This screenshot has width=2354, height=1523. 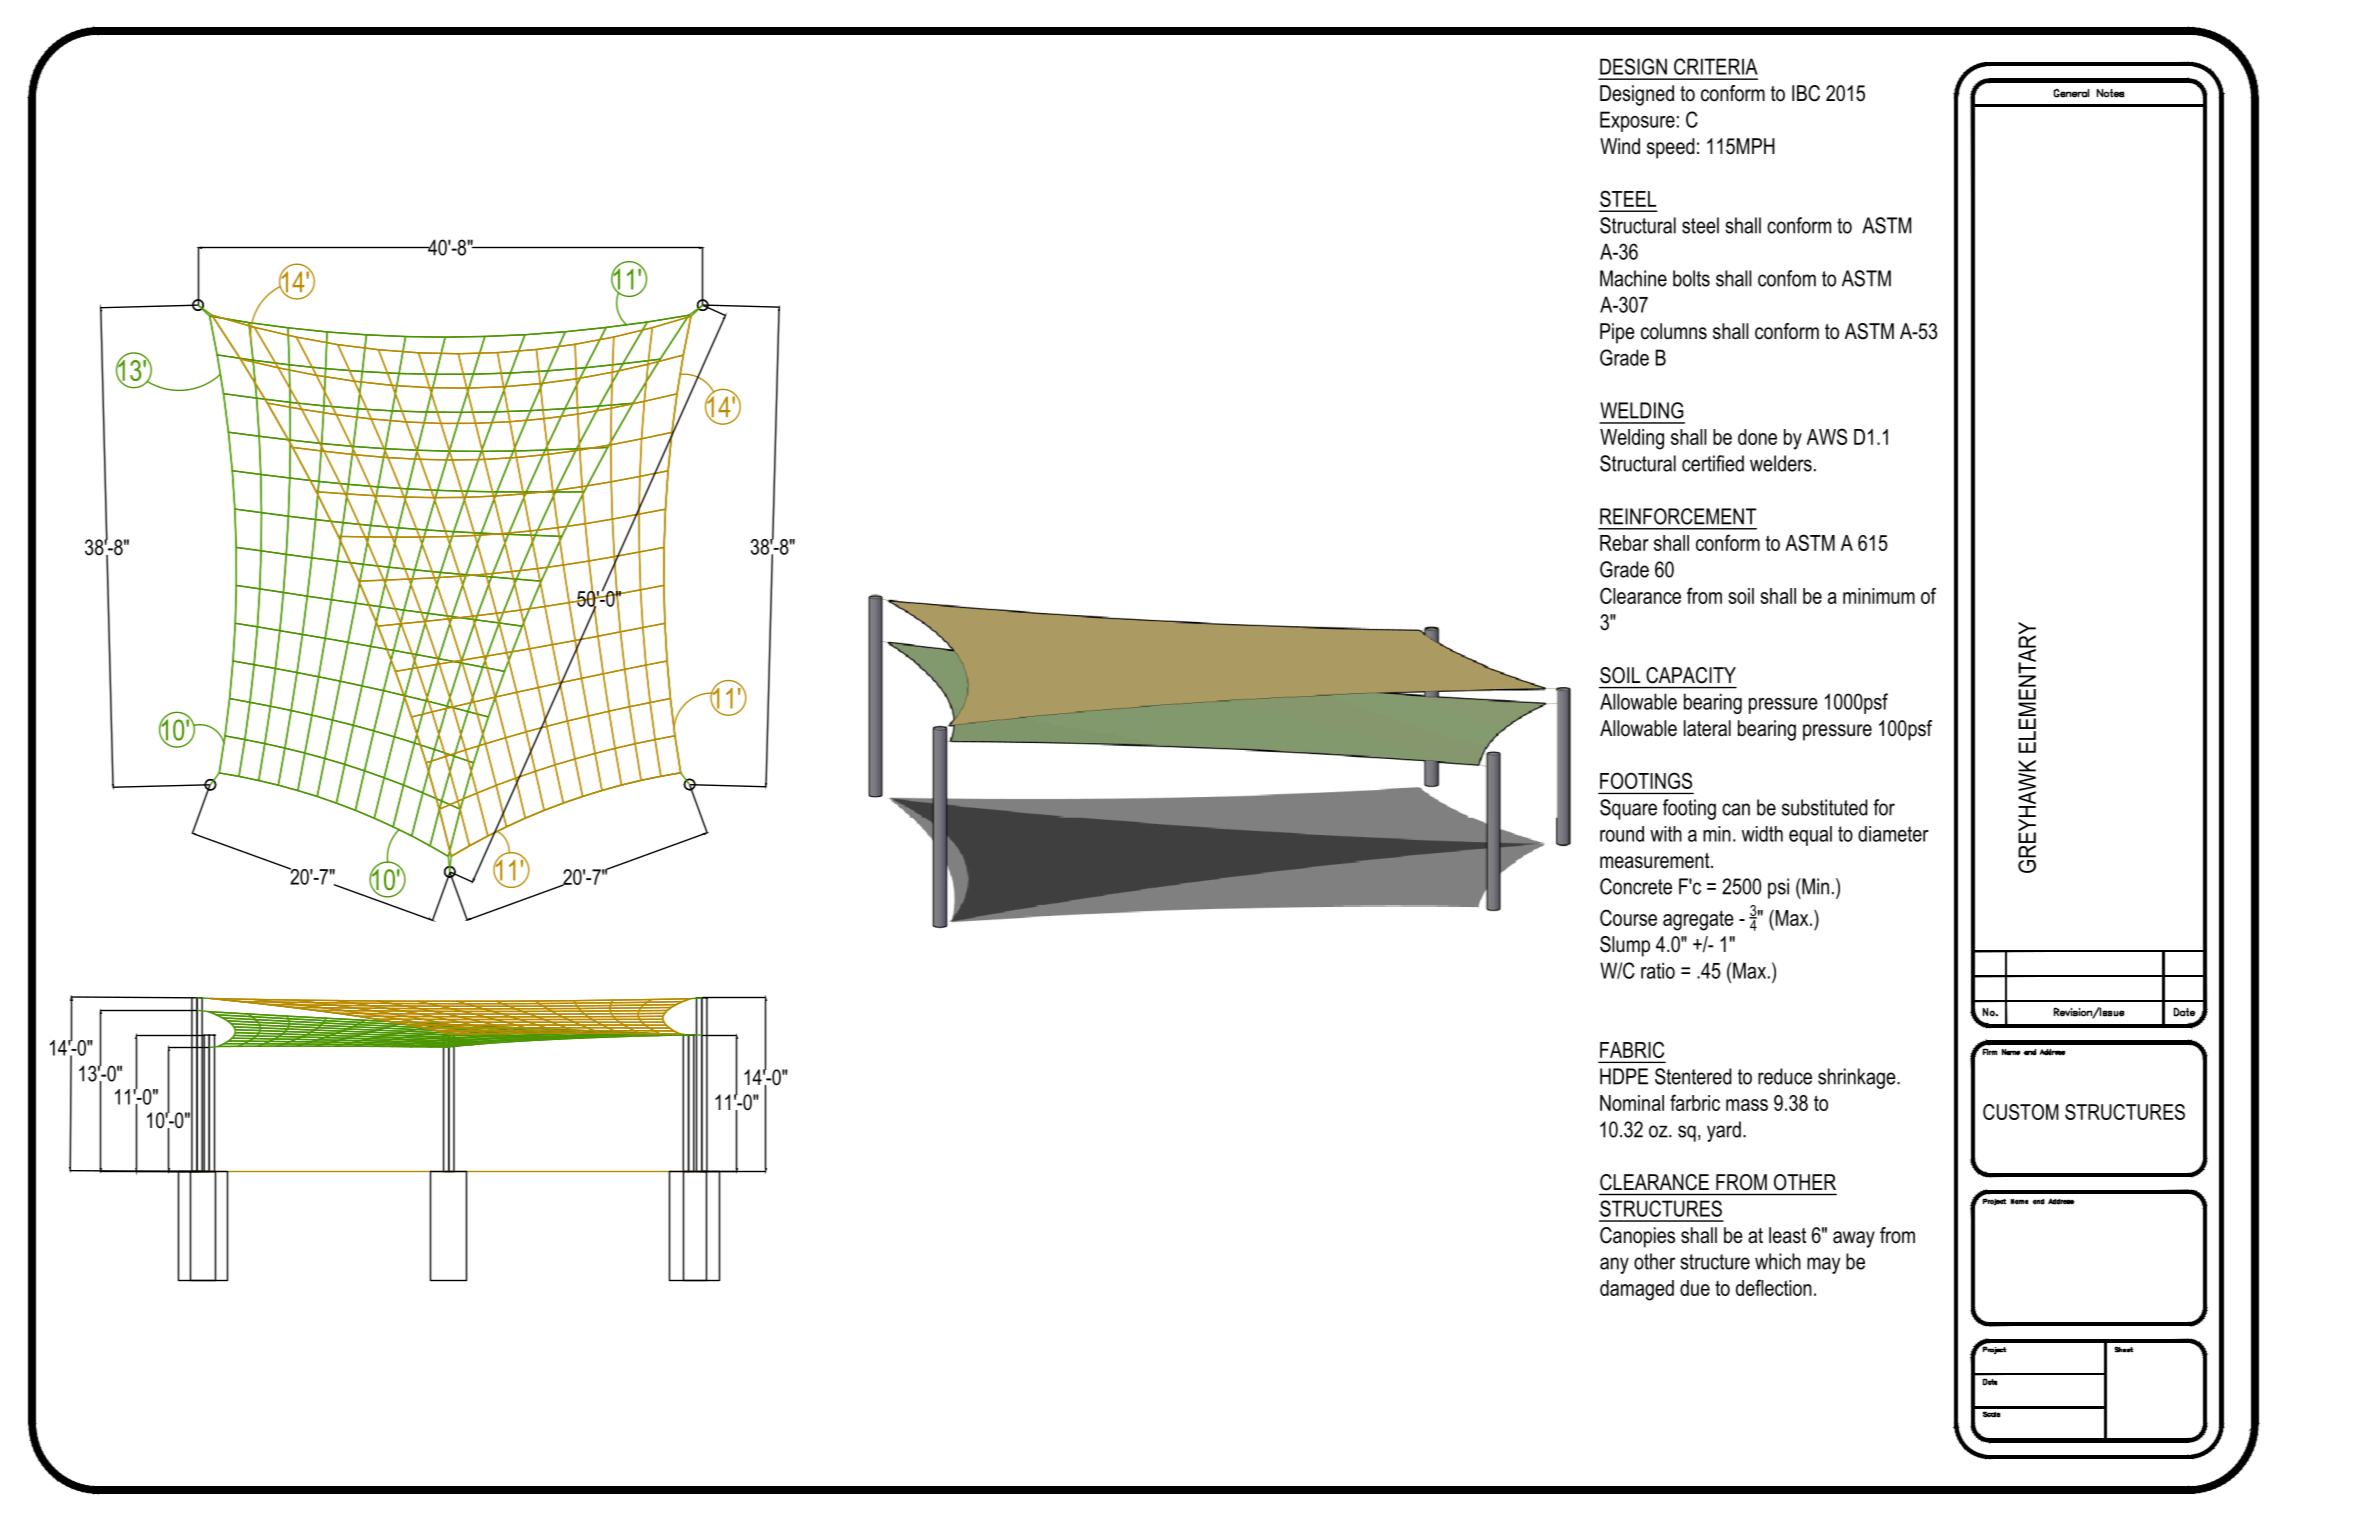 I want to click on CRITERIA, so click(x=1716, y=66).
